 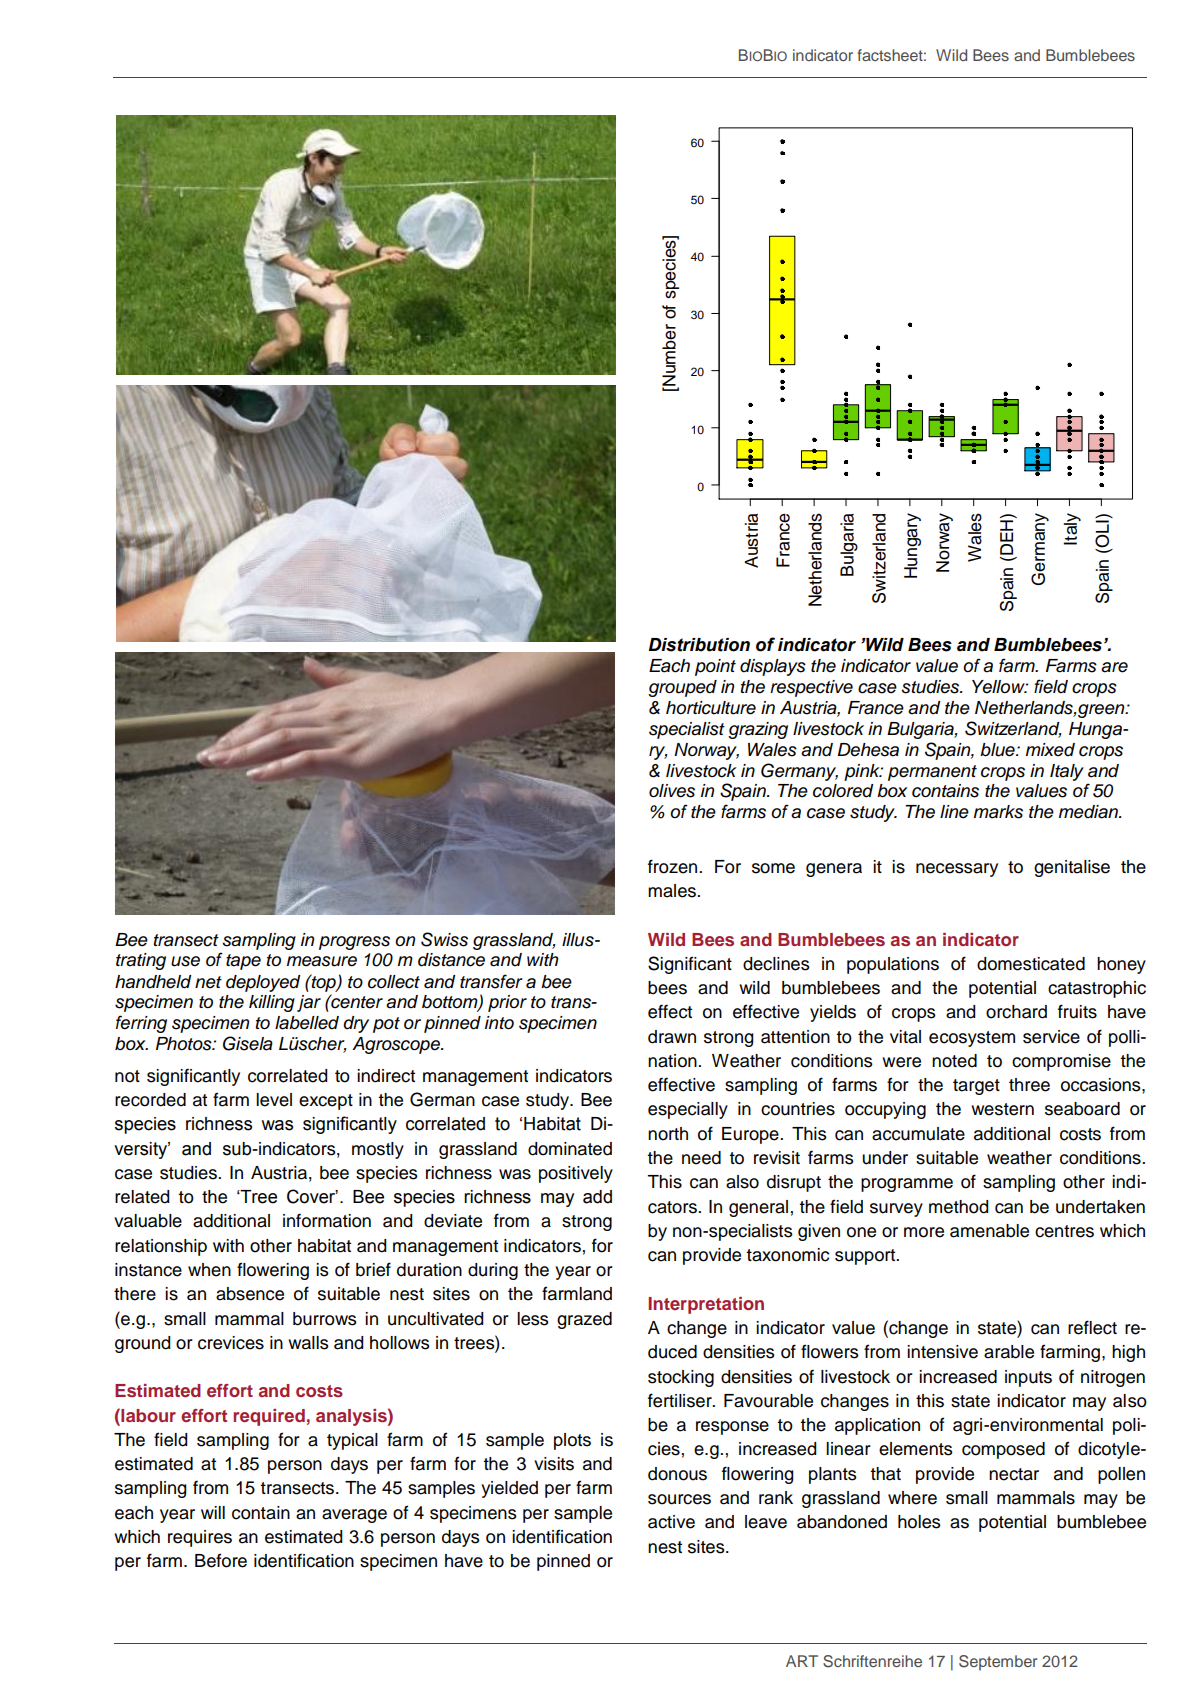 I want to click on arable, so click(x=1009, y=1352).
